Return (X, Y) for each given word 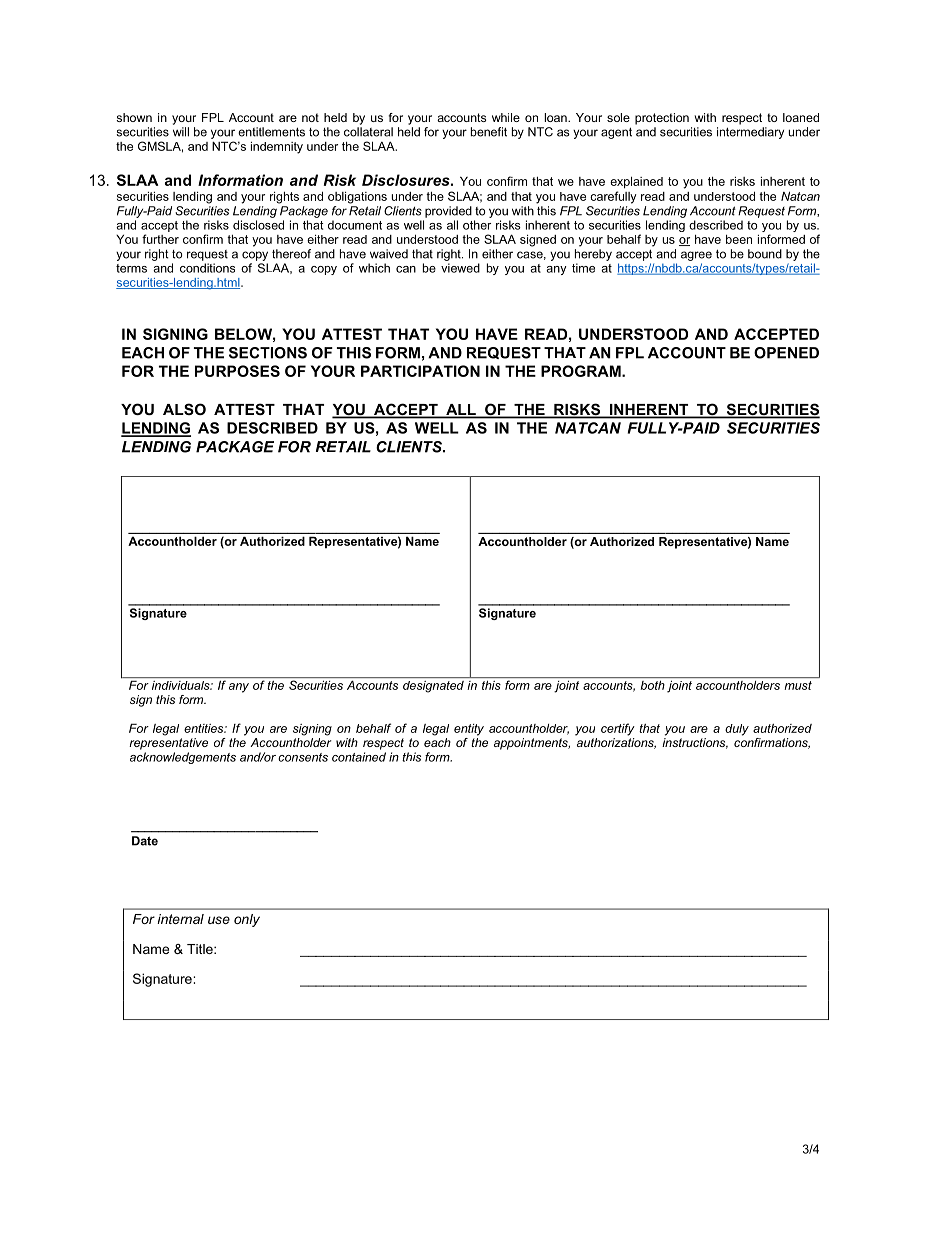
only (247, 920)
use (219, 920)
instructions (695, 743)
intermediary (750, 133)
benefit (489, 132)
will (181, 132)
